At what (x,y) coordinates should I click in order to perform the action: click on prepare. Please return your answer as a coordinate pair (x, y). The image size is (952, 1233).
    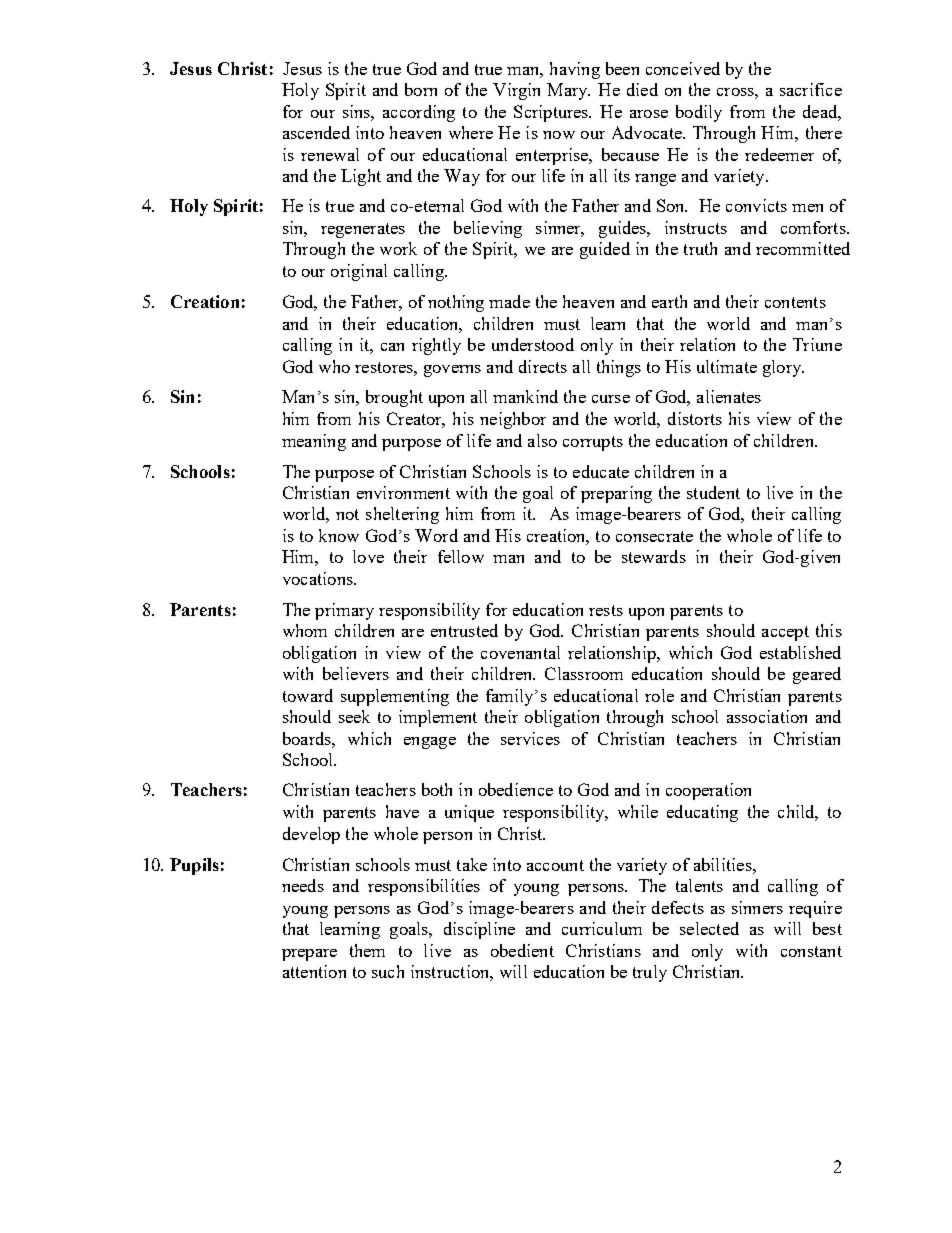
    Looking at the image, I should click on (309, 955).
